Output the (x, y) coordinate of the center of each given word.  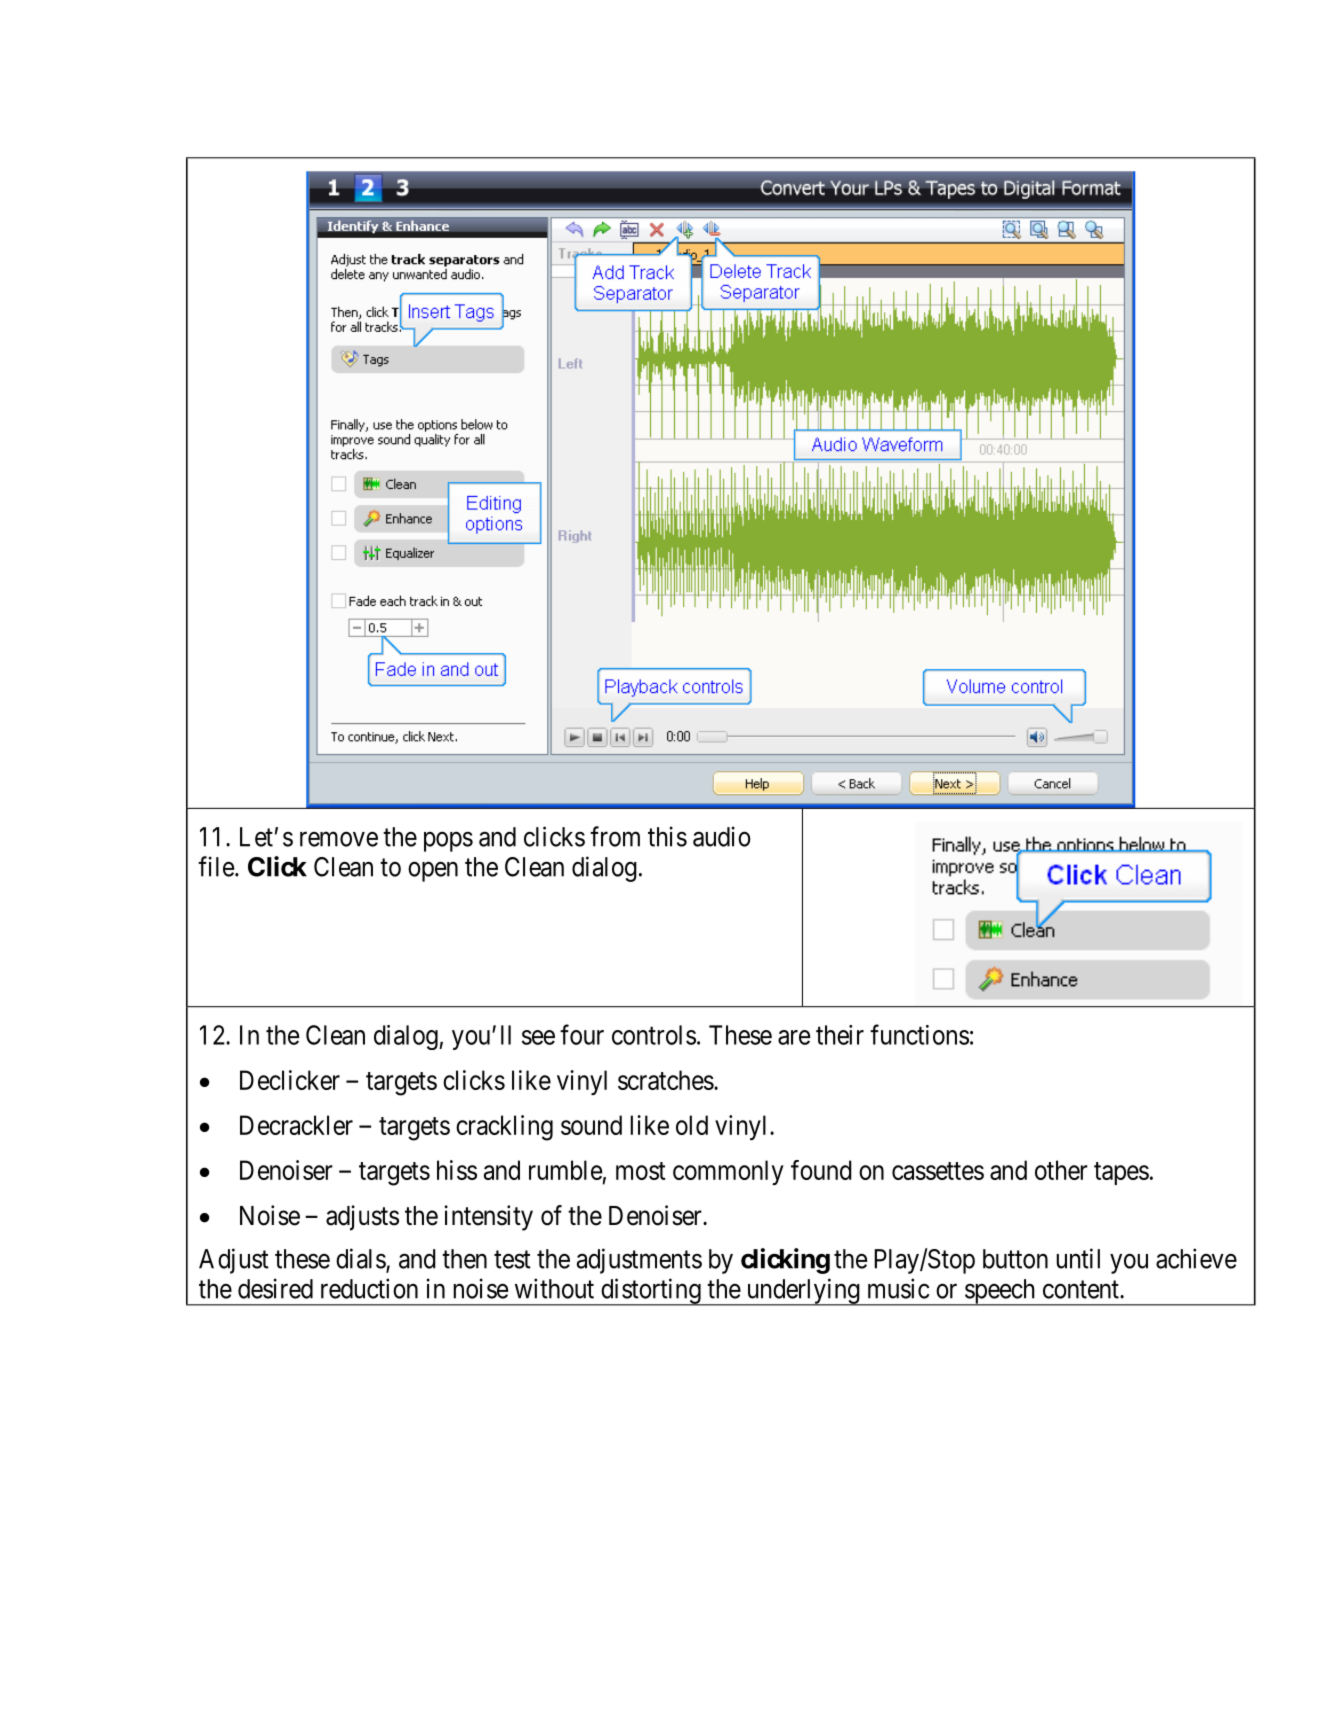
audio (722, 836)
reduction (369, 1288)
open (433, 872)
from (615, 836)
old (692, 1125)
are (794, 1037)
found (821, 1170)
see (538, 1037)
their (840, 1035)
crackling (504, 1128)
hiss (457, 1170)
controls (654, 1035)
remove (339, 839)
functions (919, 1034)
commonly (728, 1172)
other (1061, 1170)
